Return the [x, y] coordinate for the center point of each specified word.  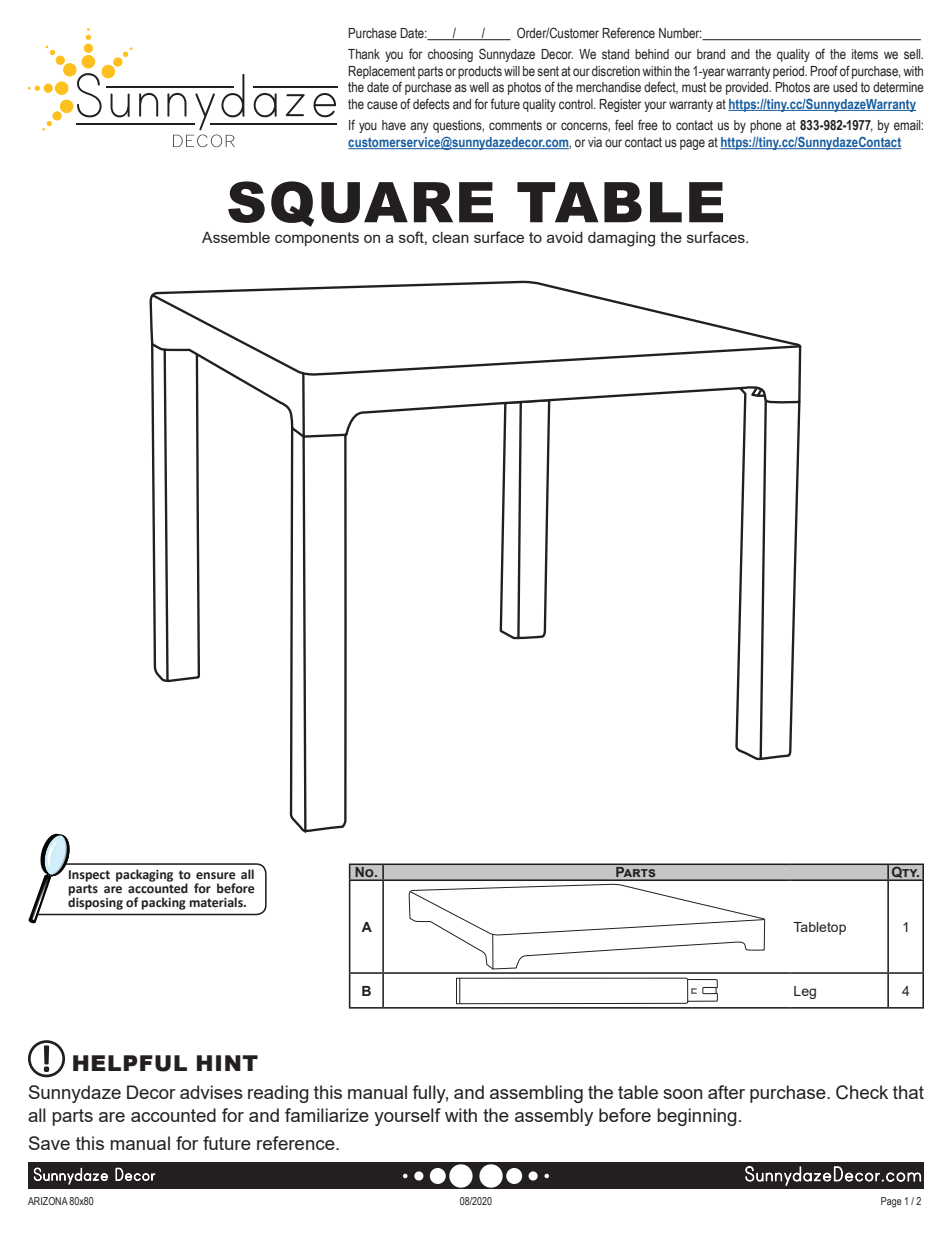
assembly [554, 1117]
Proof [824, 70]
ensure [216, 876]
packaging [144, 875]
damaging [621, 239]
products [480, 72]
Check [862, 1092]
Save [49, 1143]
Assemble [236, 237]
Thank [364, 54]
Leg [805, 992]
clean [450, 237]
